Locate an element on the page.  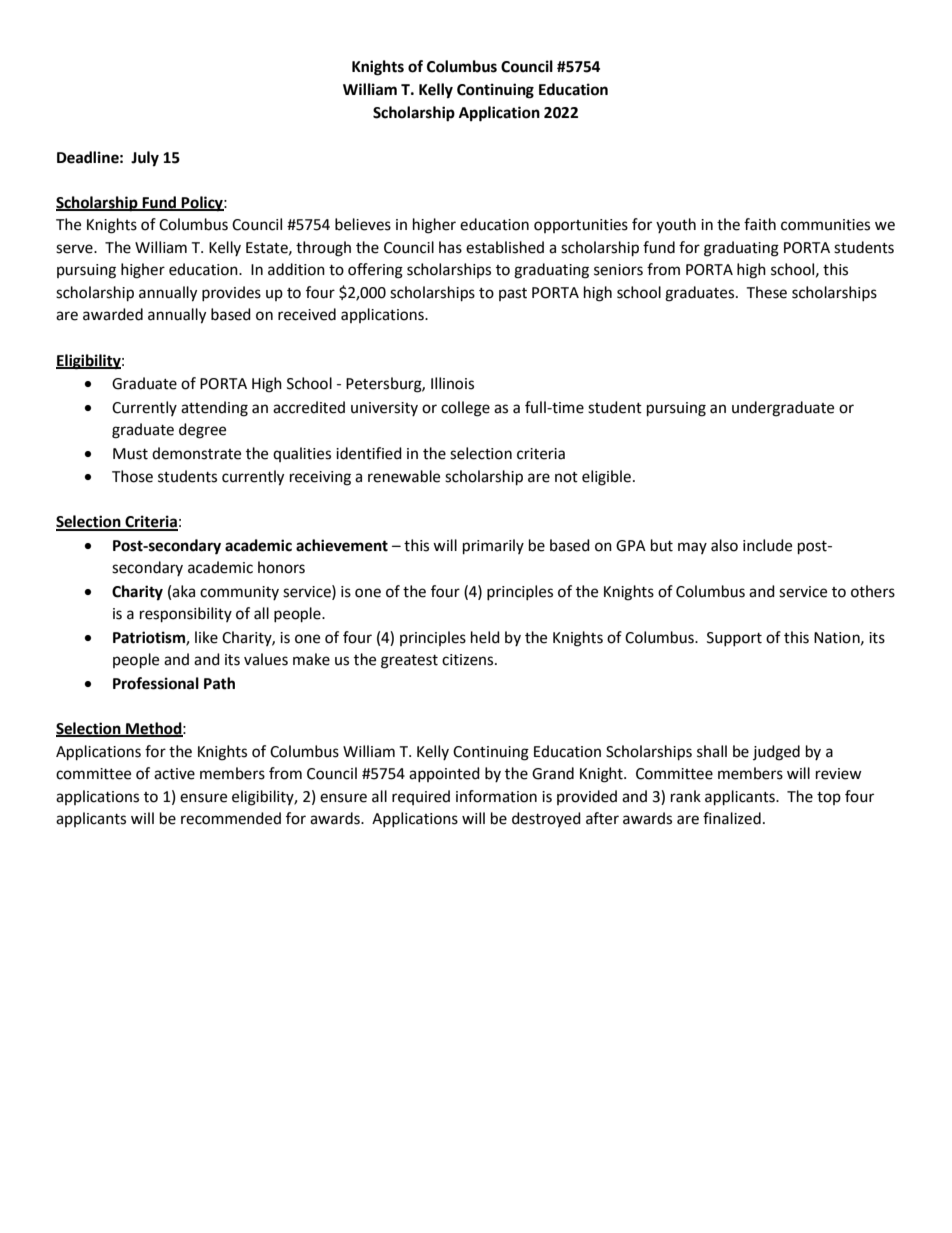
recommended is located at coordinates (231, 818).
